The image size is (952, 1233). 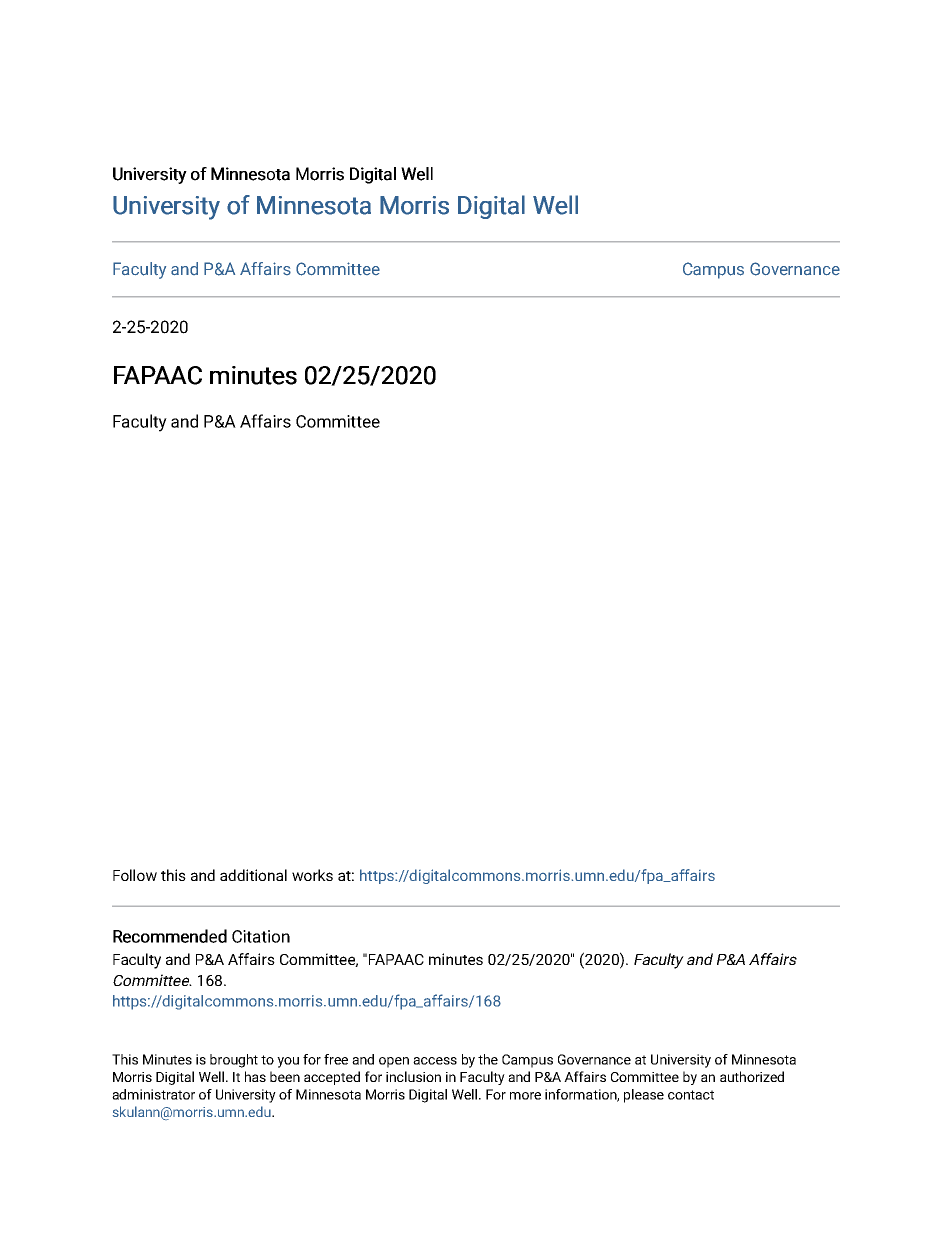 What do you see at coordinates (413, 1076) in the screenshot?
I see `inclusion` at bounding box center [413, 1076].
